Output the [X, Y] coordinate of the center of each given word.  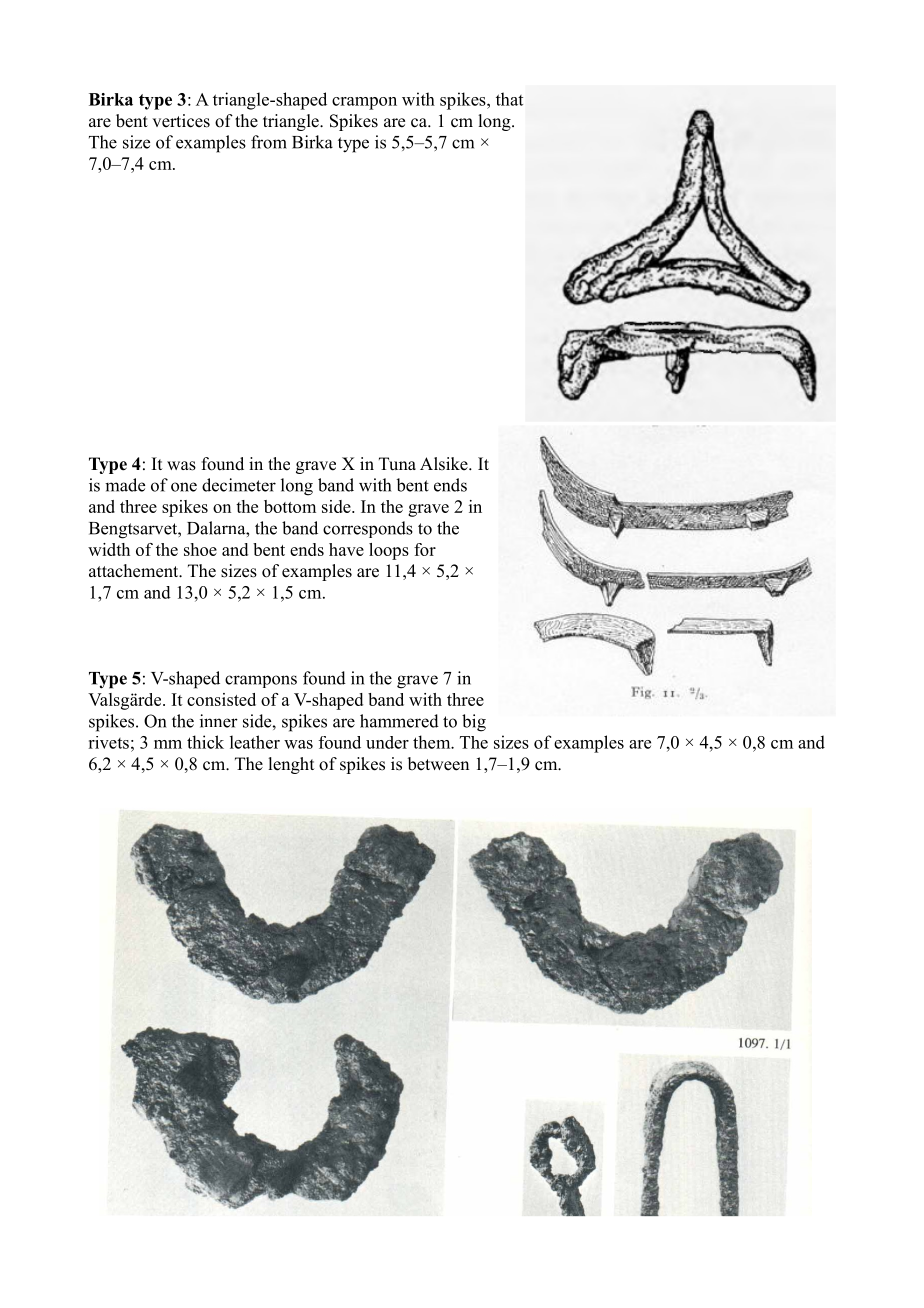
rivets [108, 742]
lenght [291, 765]
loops [389, 551]
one [184, 487]
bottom [290, 506]
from [269, 142]
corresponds [368, 529]
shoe [200, 549]
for [425, 549]
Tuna [397, 464]
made [125, 485]
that [509, 99]
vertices [181, 121]
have [346, 549]
